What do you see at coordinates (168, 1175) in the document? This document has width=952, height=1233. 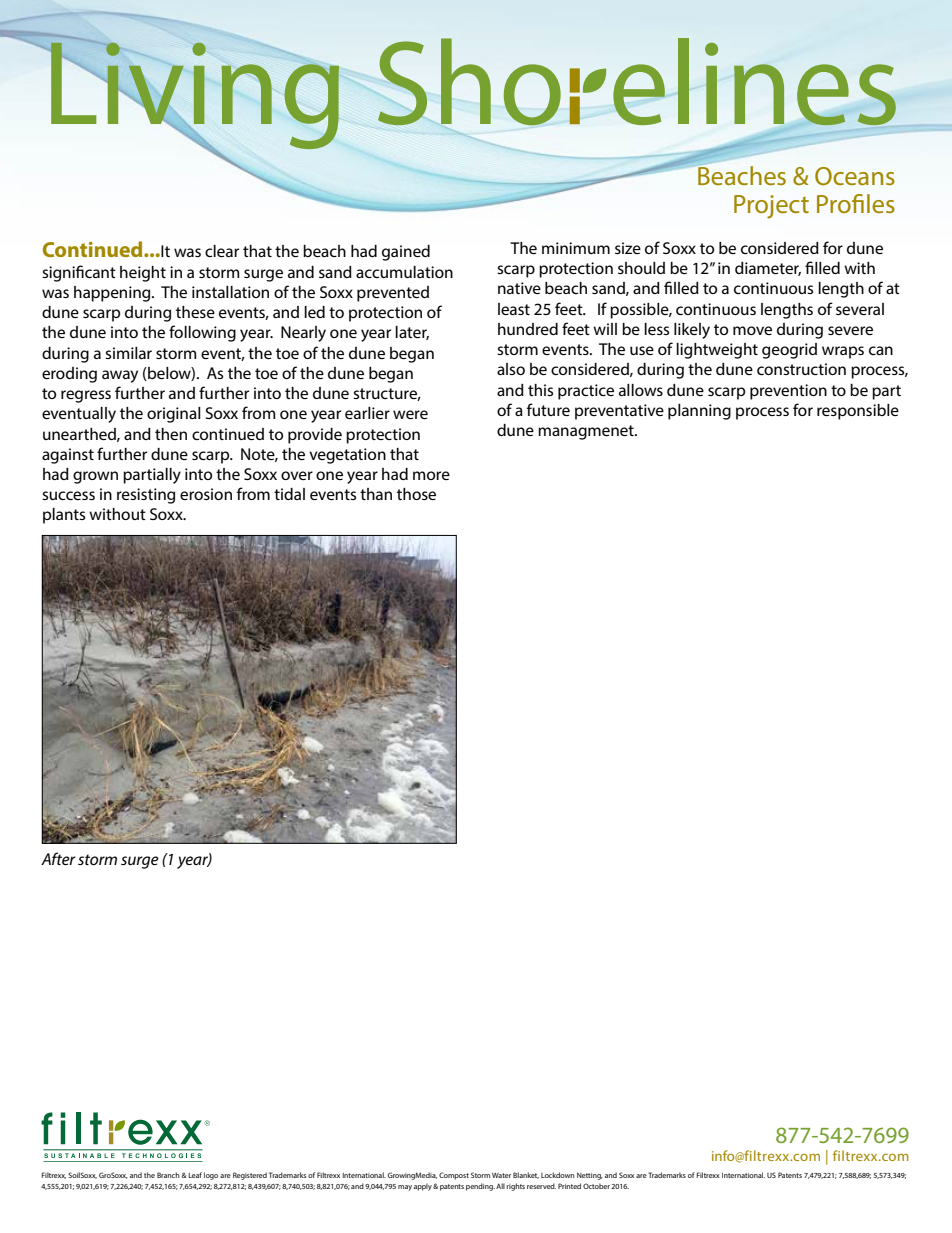 I see `Branch` at bounding box center [168, 1175].
